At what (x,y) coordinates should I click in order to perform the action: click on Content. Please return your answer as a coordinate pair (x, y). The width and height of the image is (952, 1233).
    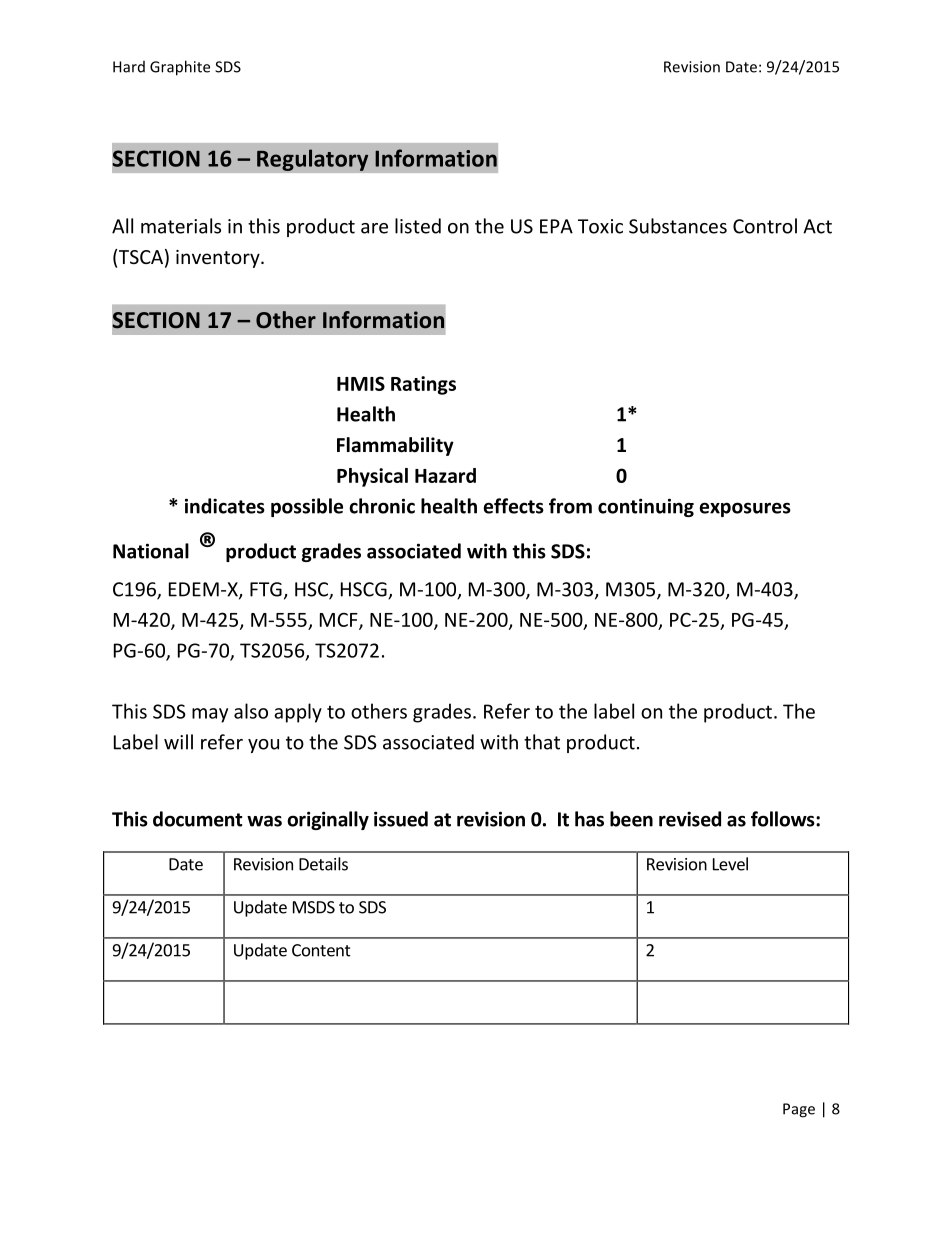
    Looking at the image, I should click on (321, 950).
